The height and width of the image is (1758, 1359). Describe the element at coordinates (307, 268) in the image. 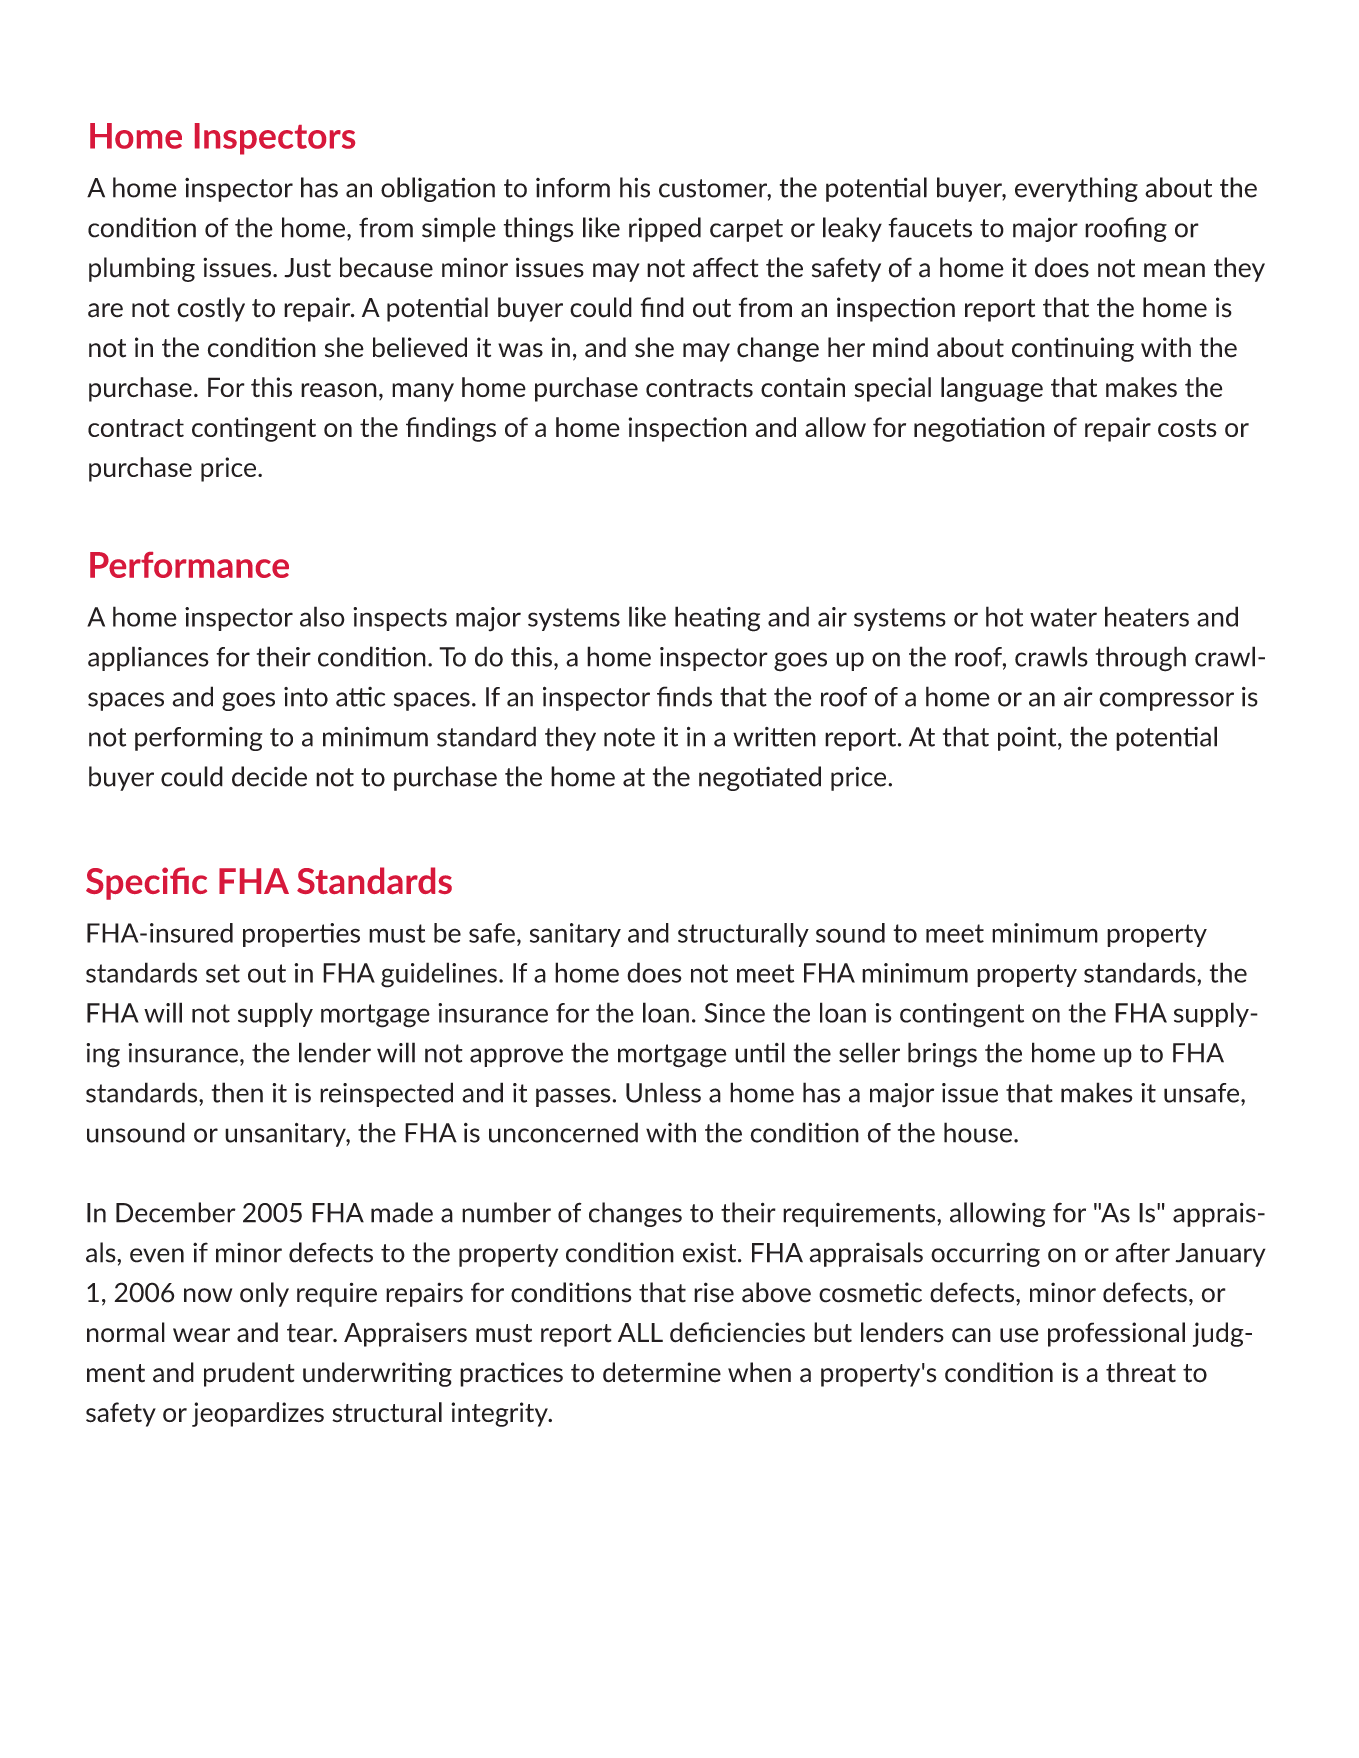

I see `Just` at that location.
